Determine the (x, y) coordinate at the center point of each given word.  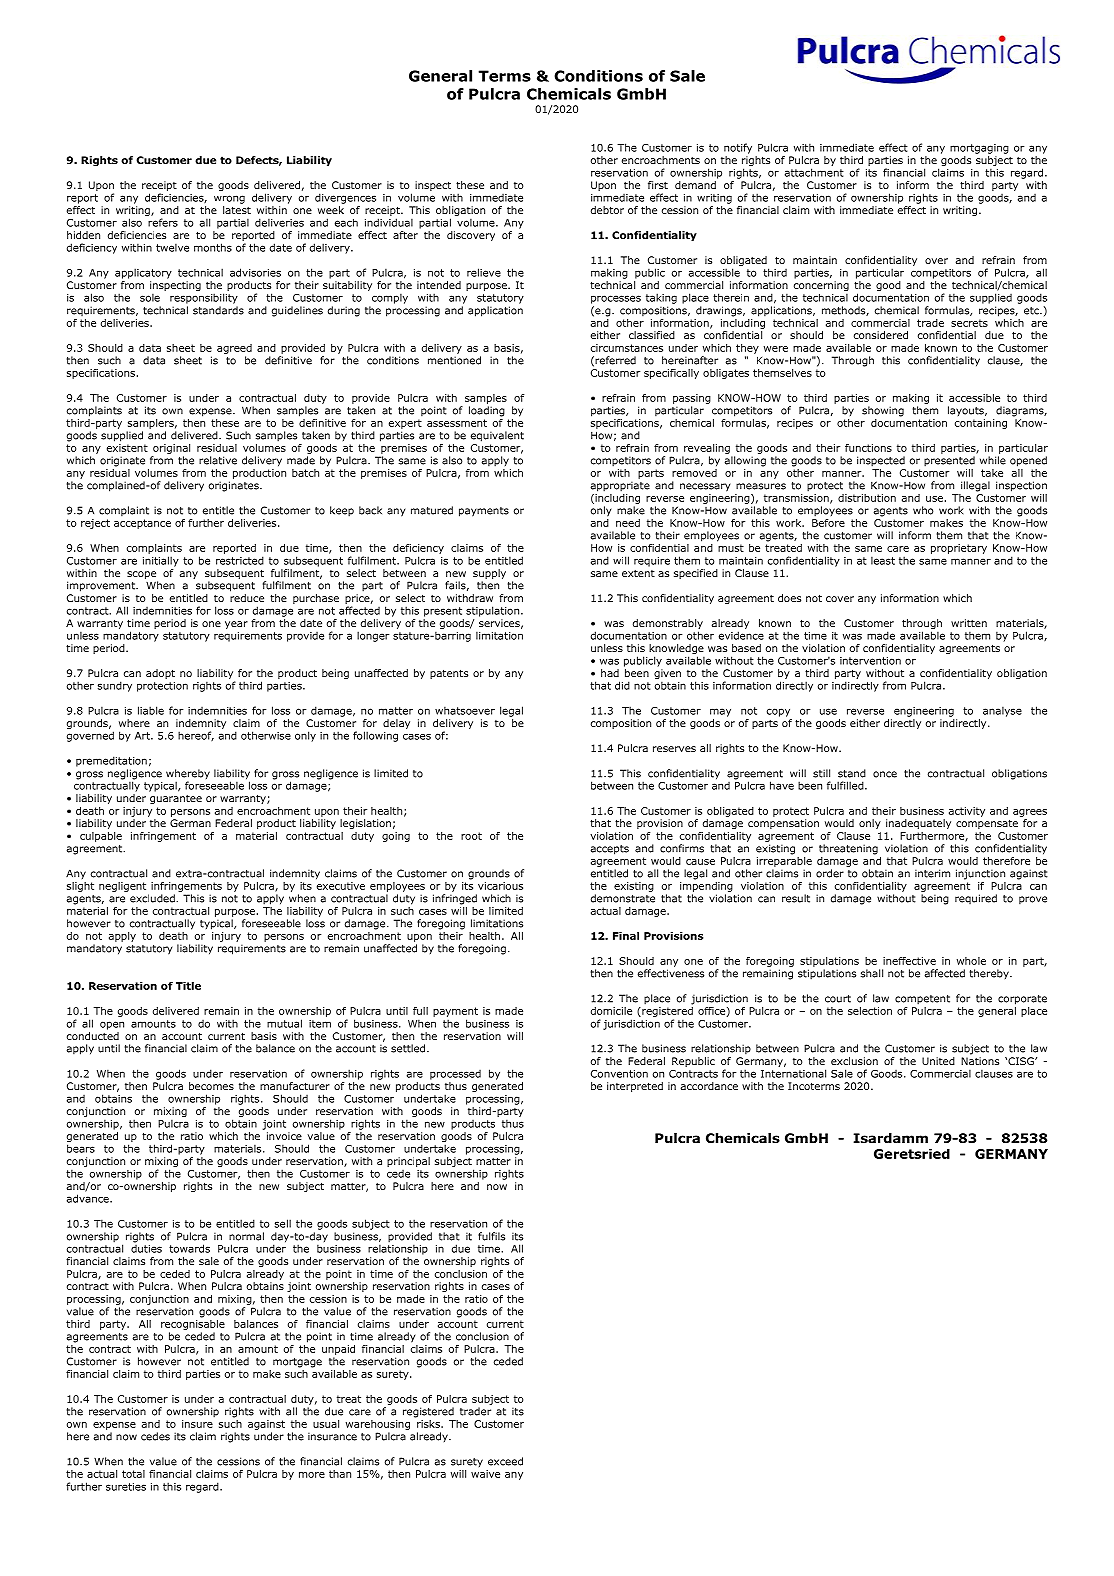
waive (485, 1474)
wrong (229, 199)
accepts (610, 850)
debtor (607, 210)
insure (197, 1424)
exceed (505, 1461)
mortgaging (979, 149)
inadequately (918, 824)
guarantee (176, 799)
